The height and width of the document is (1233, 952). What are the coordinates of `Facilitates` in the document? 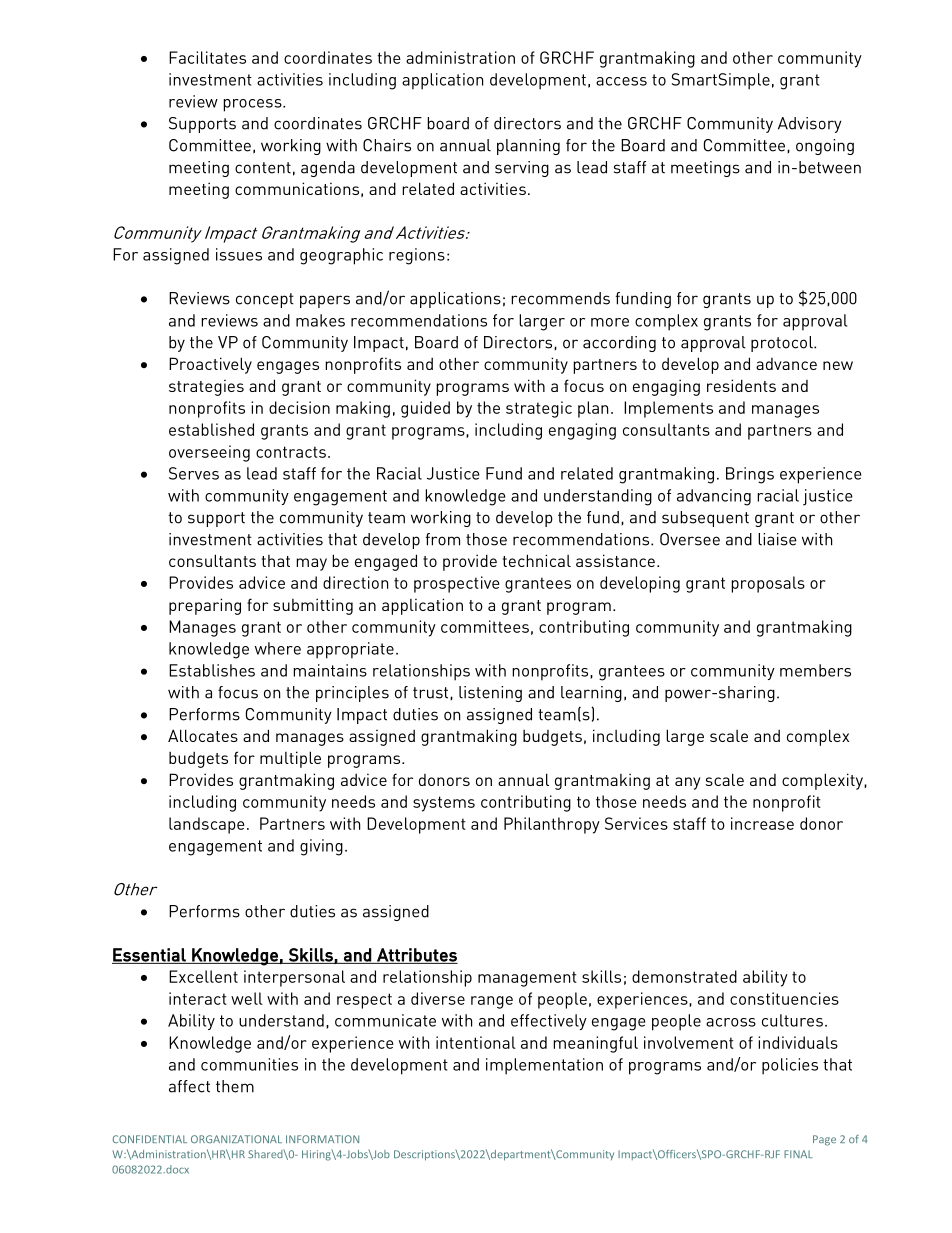 It's located at (207, 57).
